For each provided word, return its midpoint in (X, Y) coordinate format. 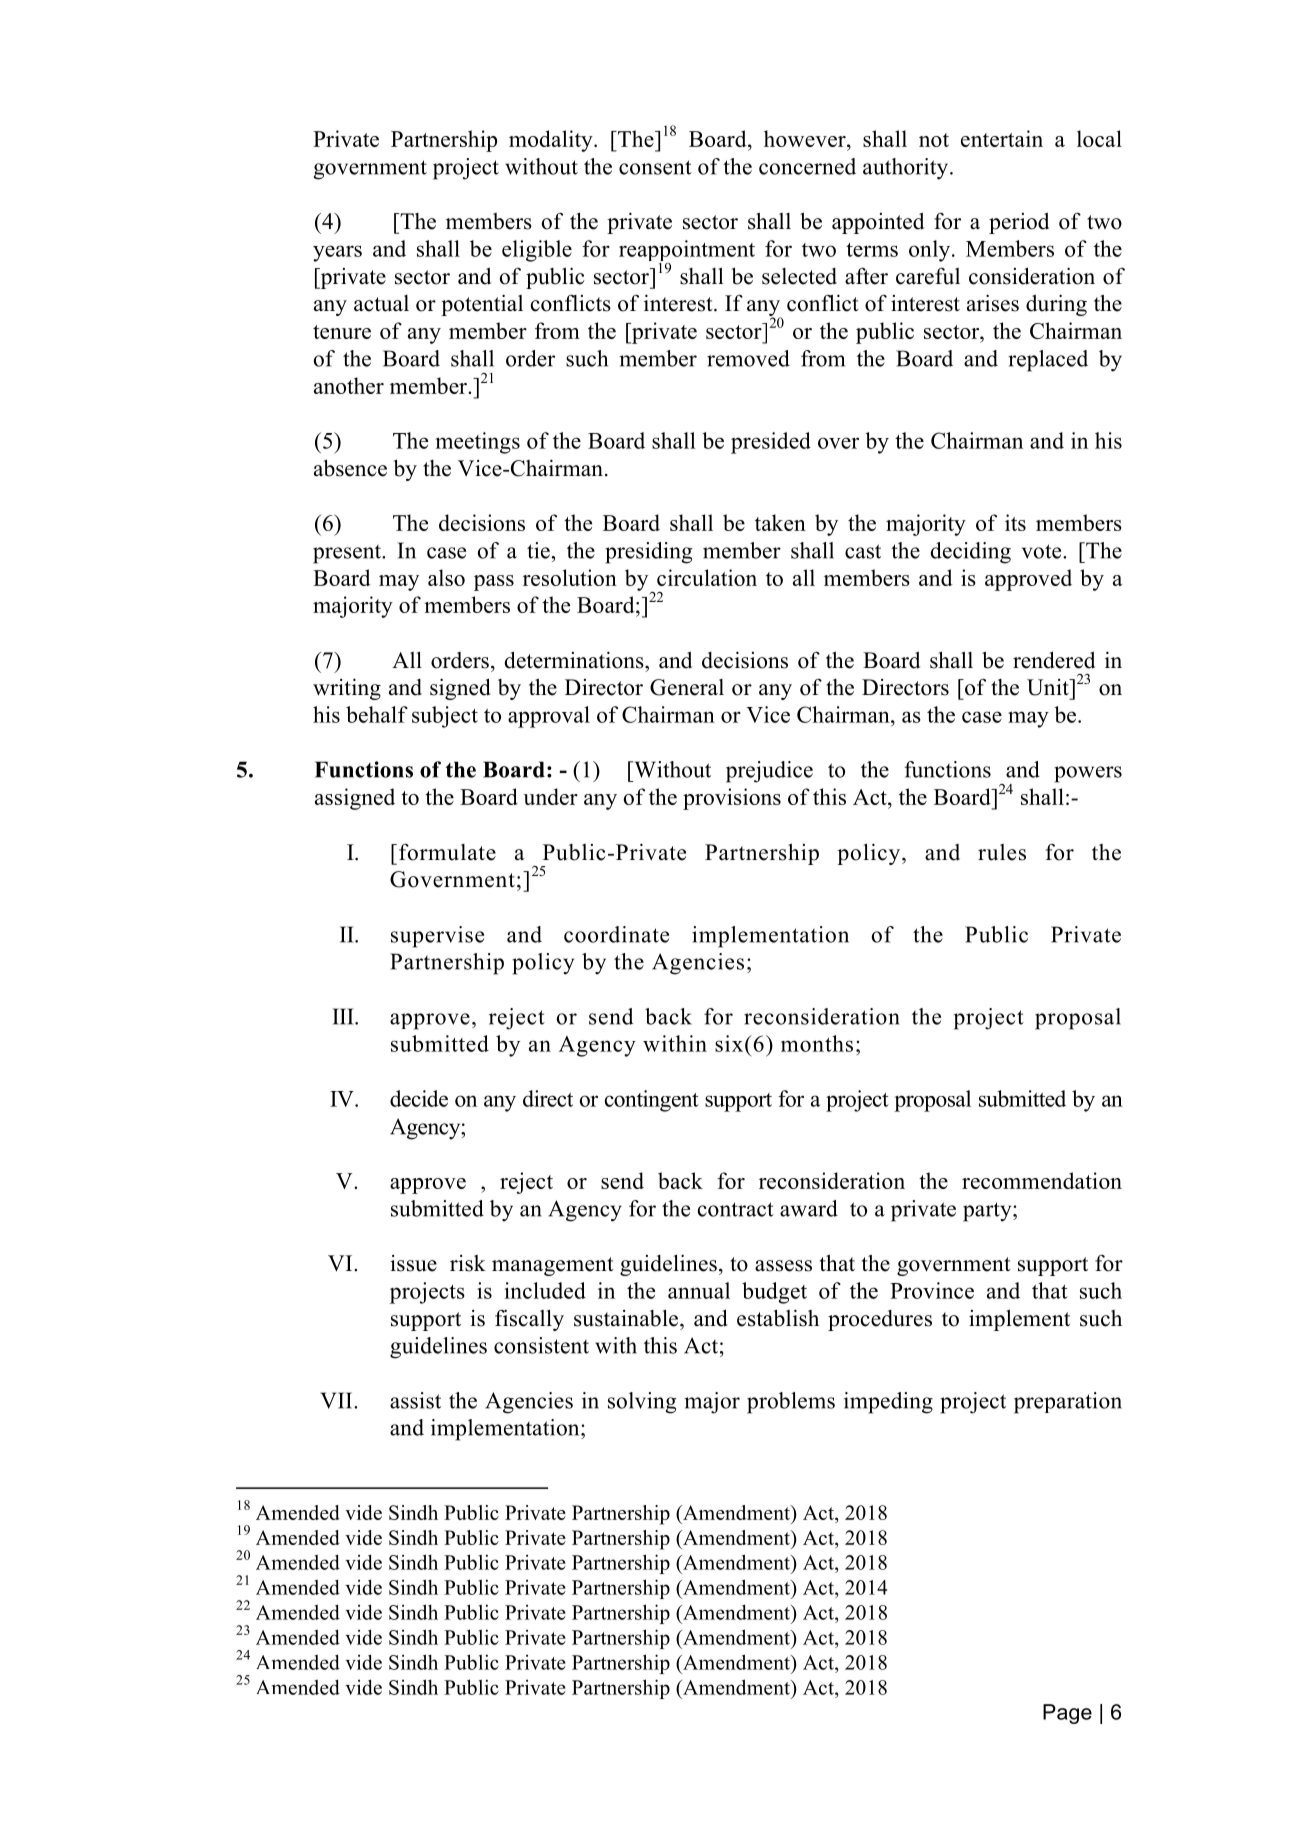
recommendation (1042, 1180)
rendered (1054, 660)
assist (415, 1400)
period (1019, 223)
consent (655, 167)
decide (419, 1098)
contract (736, 1209)
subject (445, 717)
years (337, 253)
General (687, 687)
